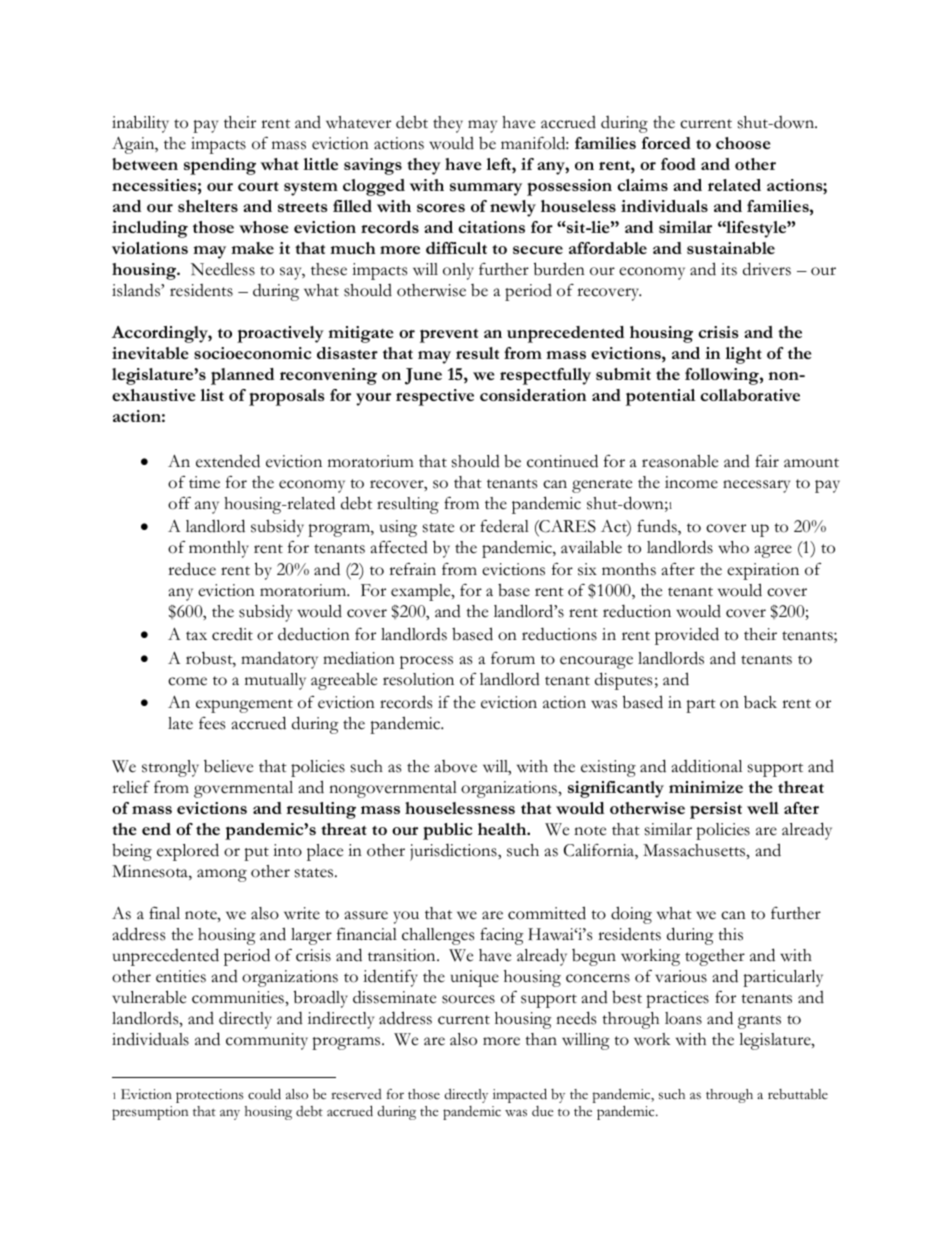 The image size is (952, 1233). Describe the element at coordinates (759, 1022) in the image. I see `grants` at that location.
